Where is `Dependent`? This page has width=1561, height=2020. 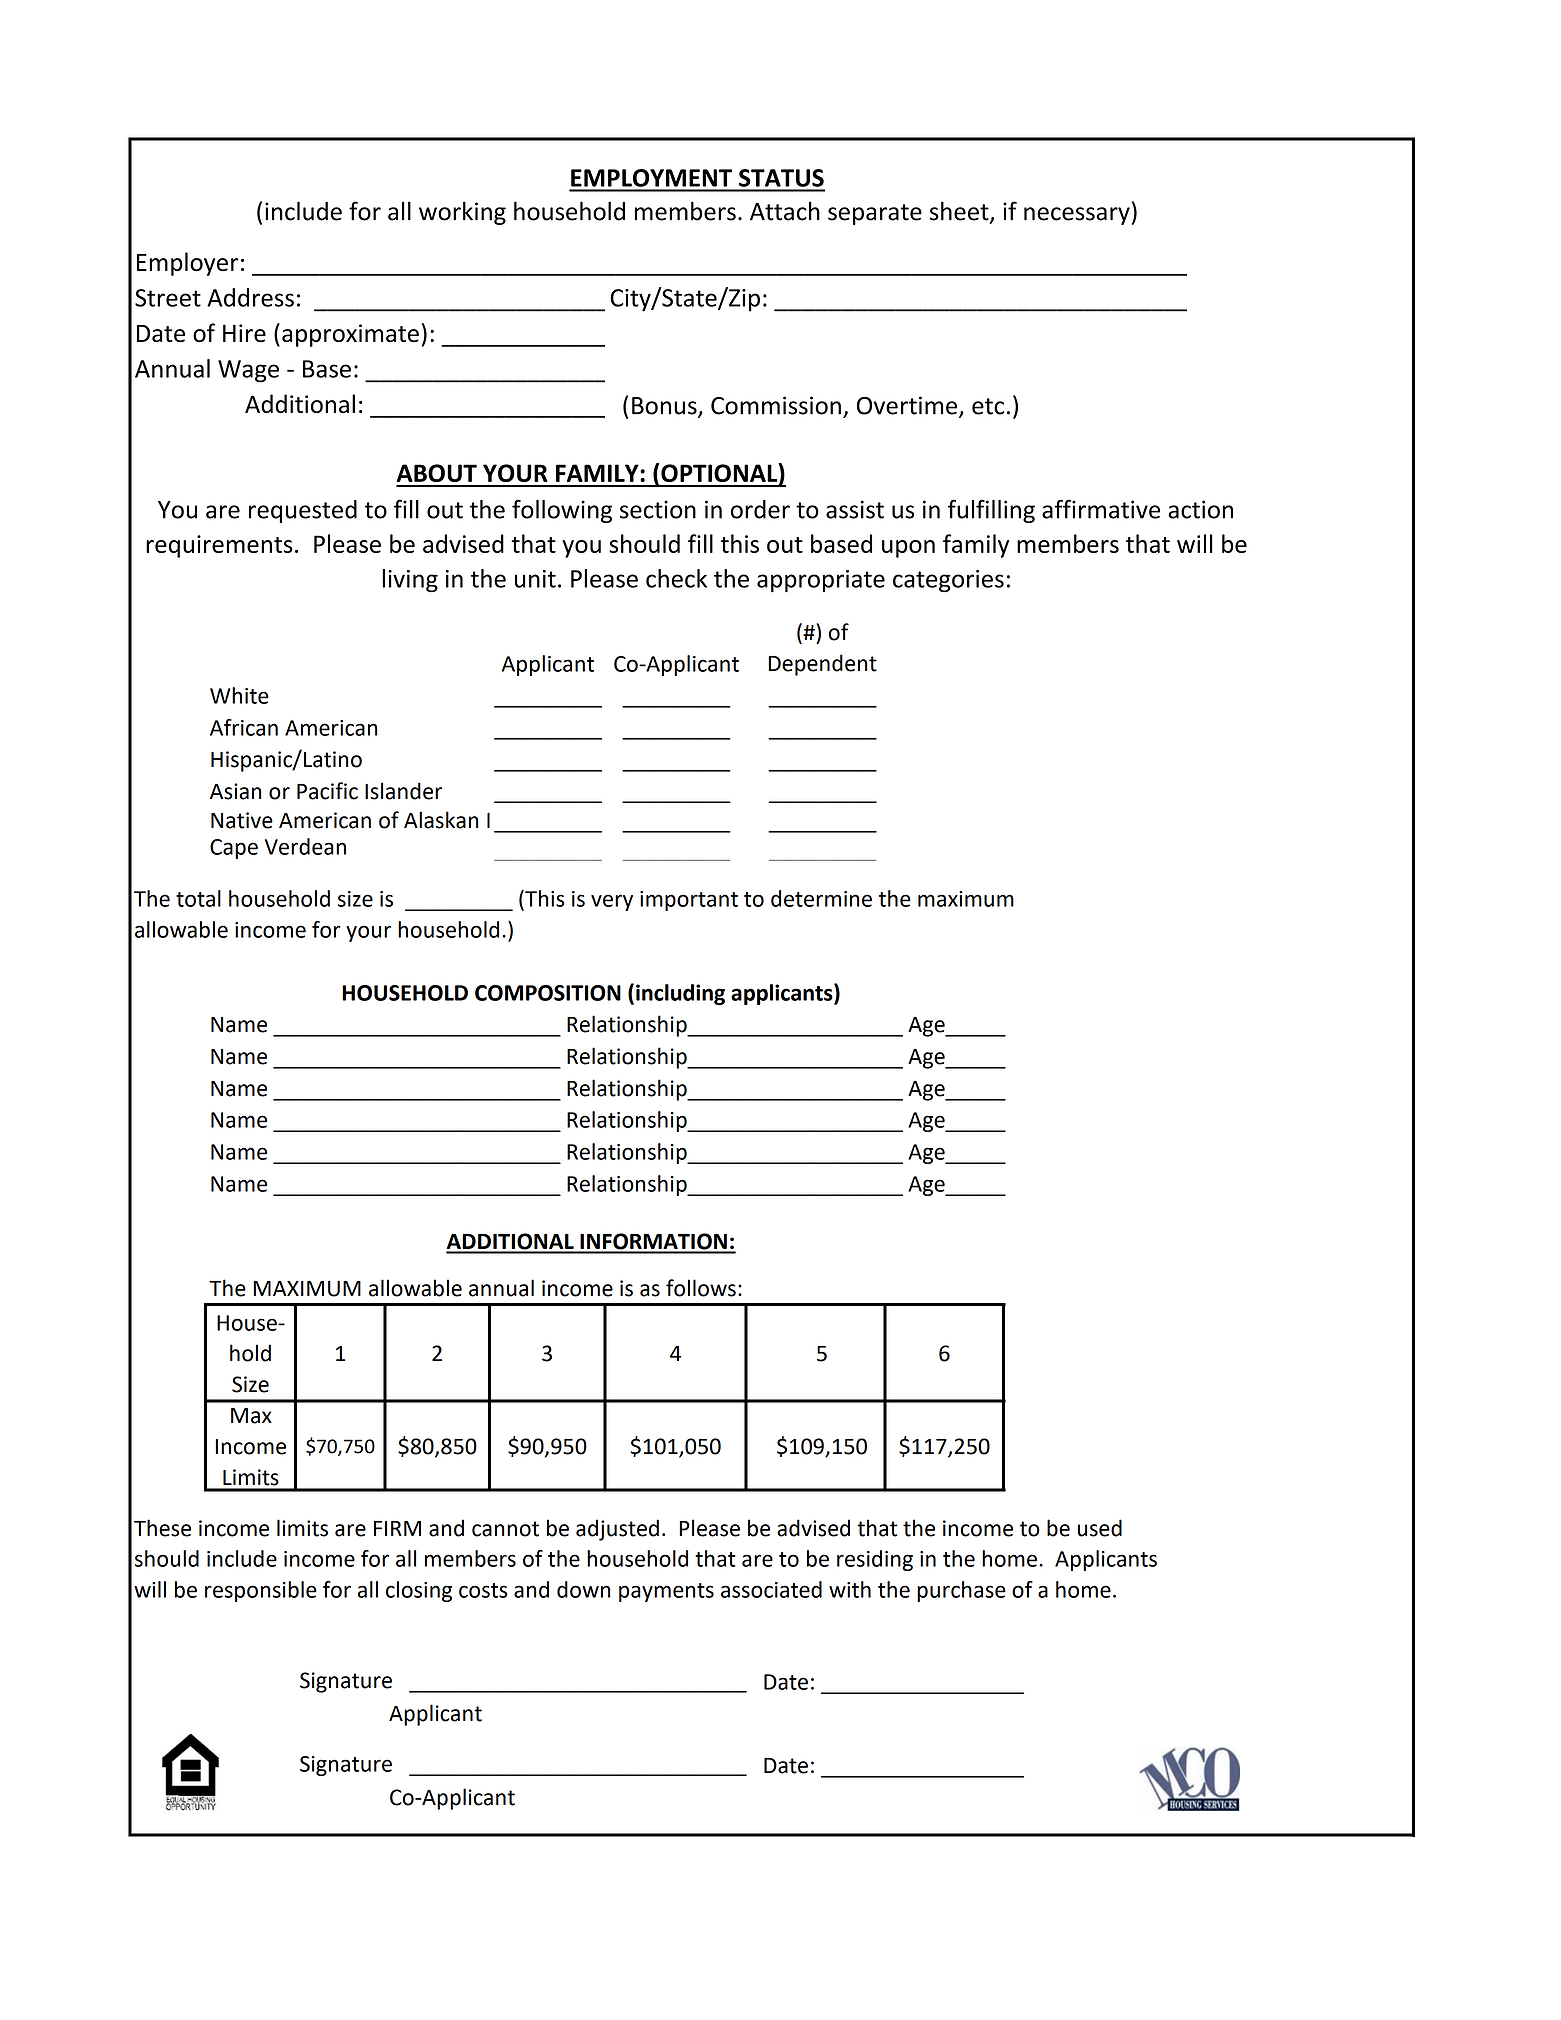 Dependent is located at coordinates (822, 665).
